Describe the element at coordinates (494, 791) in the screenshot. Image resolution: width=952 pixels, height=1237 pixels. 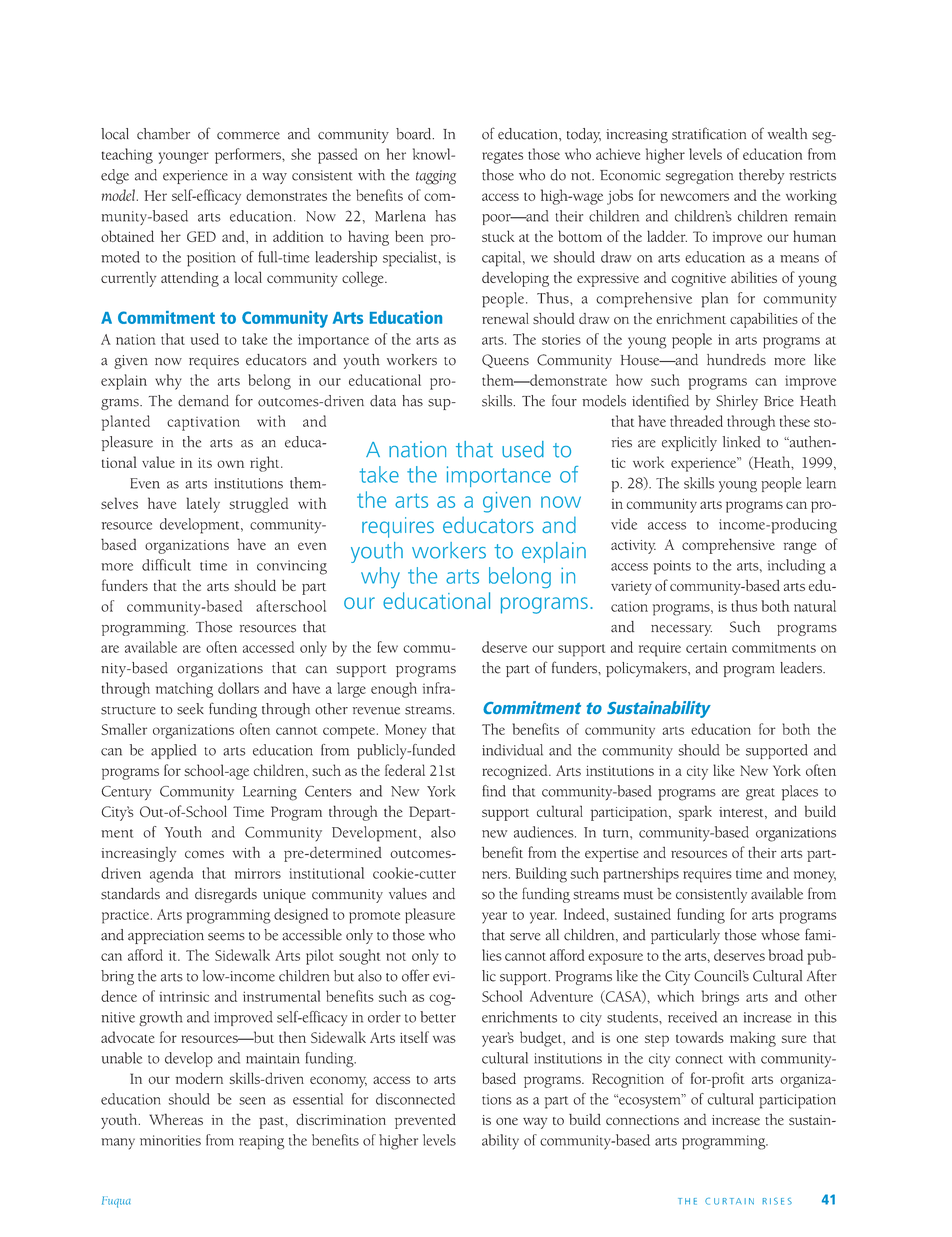
I see `find` at that location.
